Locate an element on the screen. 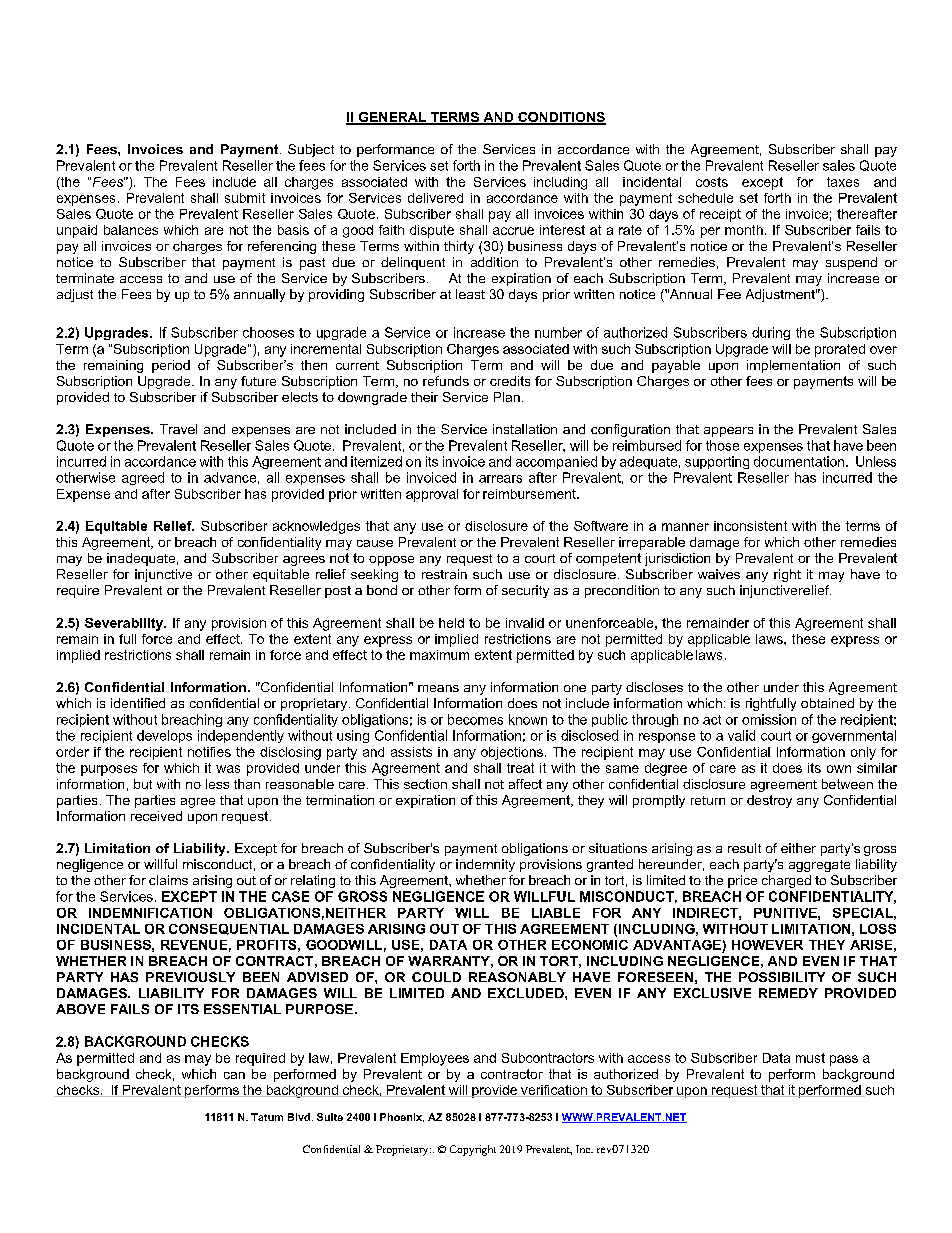 The image size is (952, 1233). destroy is located at coordinates (769, 801).
